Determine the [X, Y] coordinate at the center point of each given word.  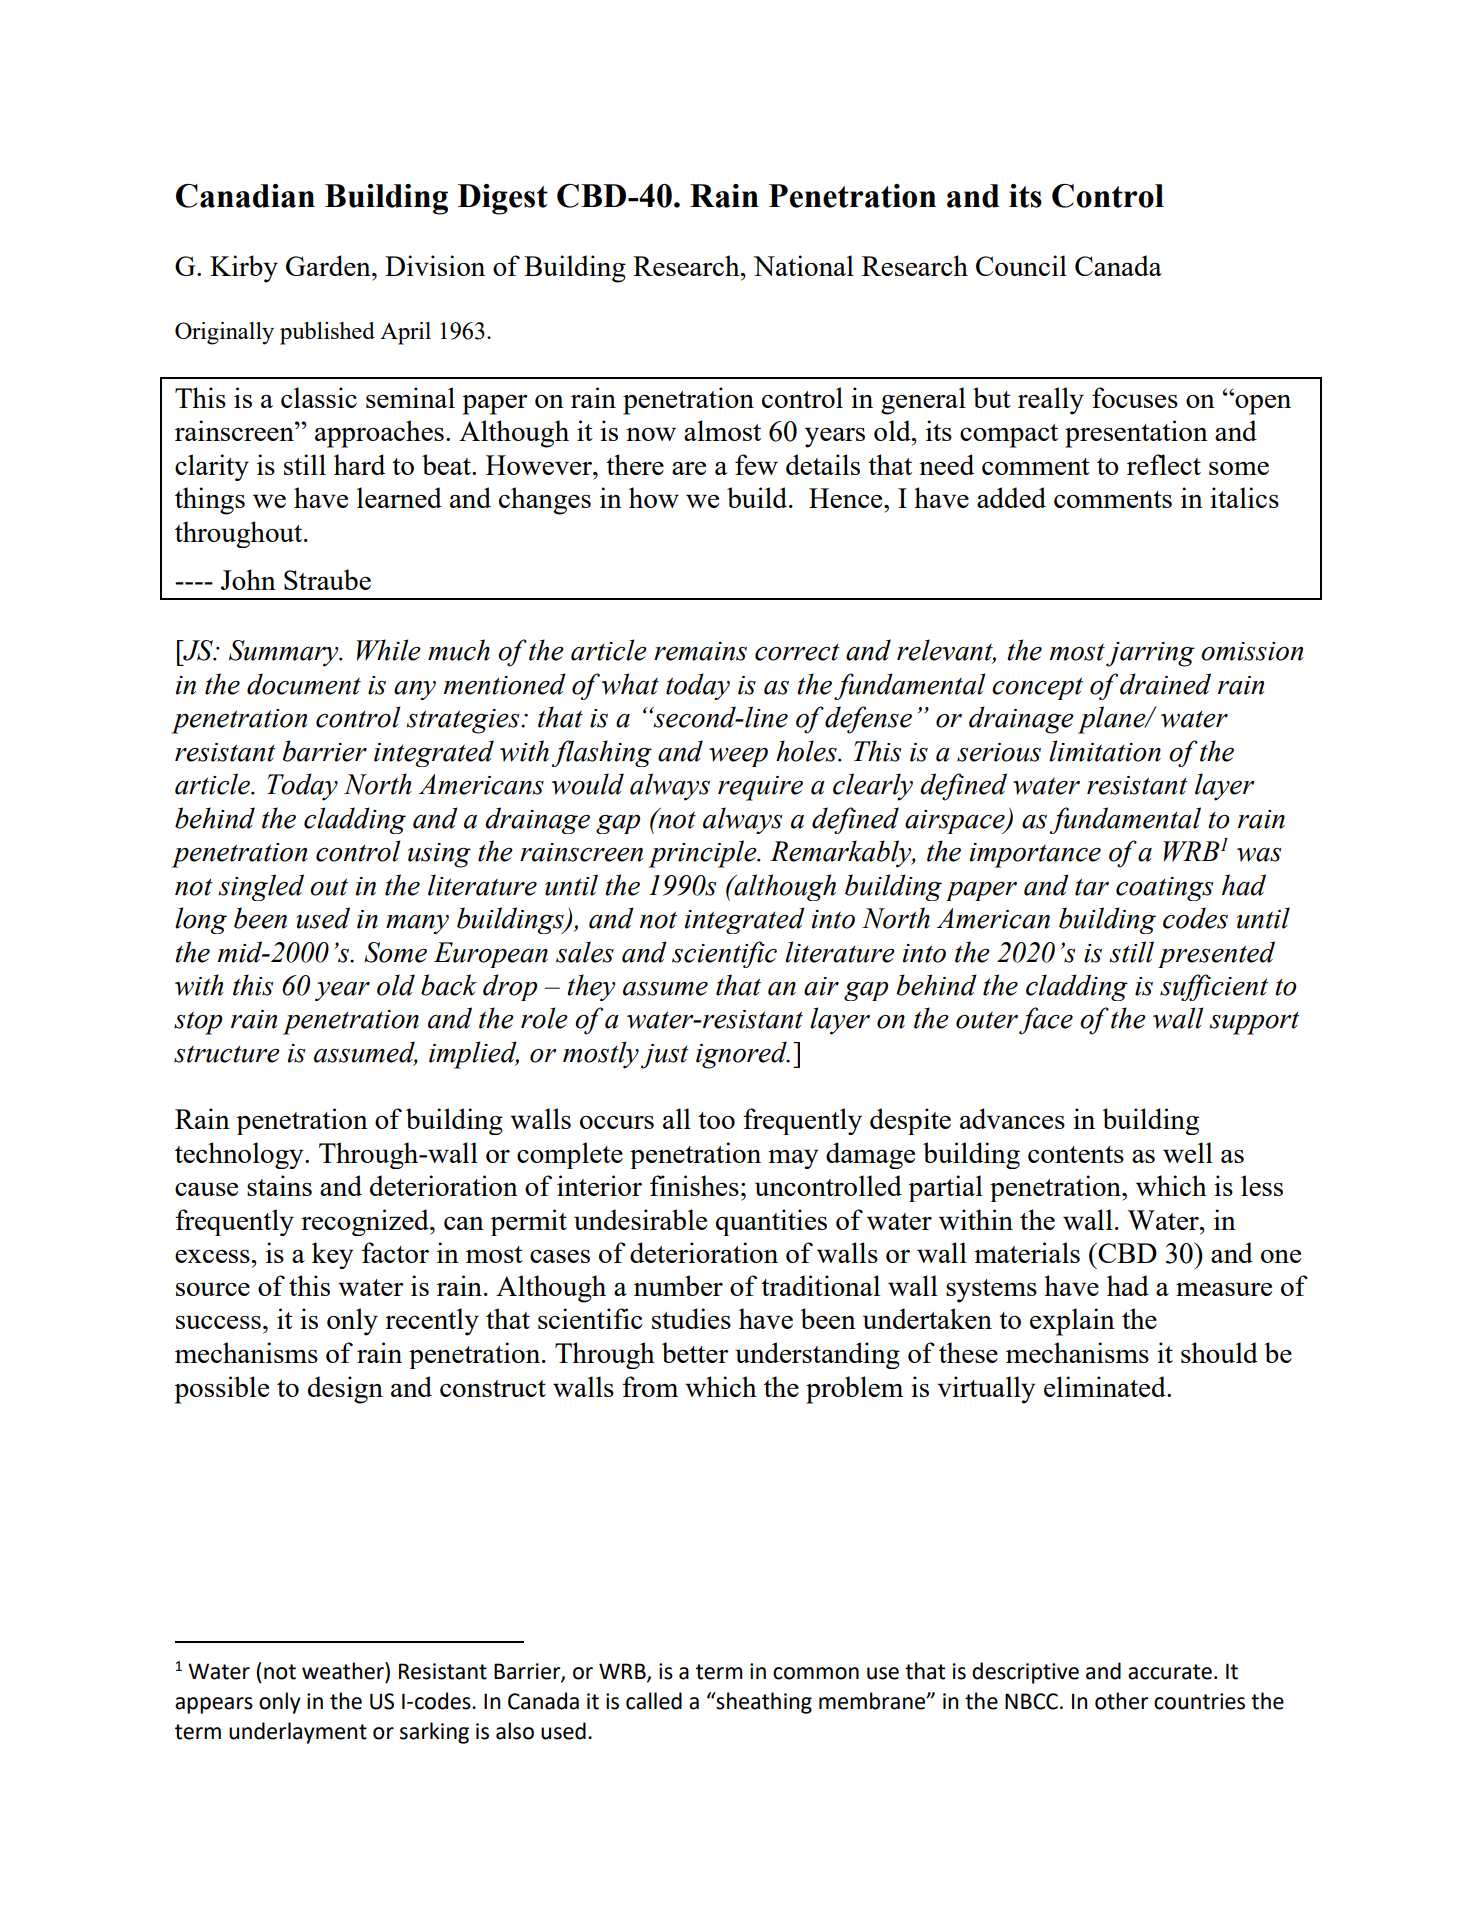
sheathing [763, 1703]
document [304, 684]
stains [279, 1185]
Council [1021, 265]
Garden [329, 265]
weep [738, 757]
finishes [694, 1185]
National [803, 265]
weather [344, 1671]
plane [1113, 720]
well [1188, 1152]
